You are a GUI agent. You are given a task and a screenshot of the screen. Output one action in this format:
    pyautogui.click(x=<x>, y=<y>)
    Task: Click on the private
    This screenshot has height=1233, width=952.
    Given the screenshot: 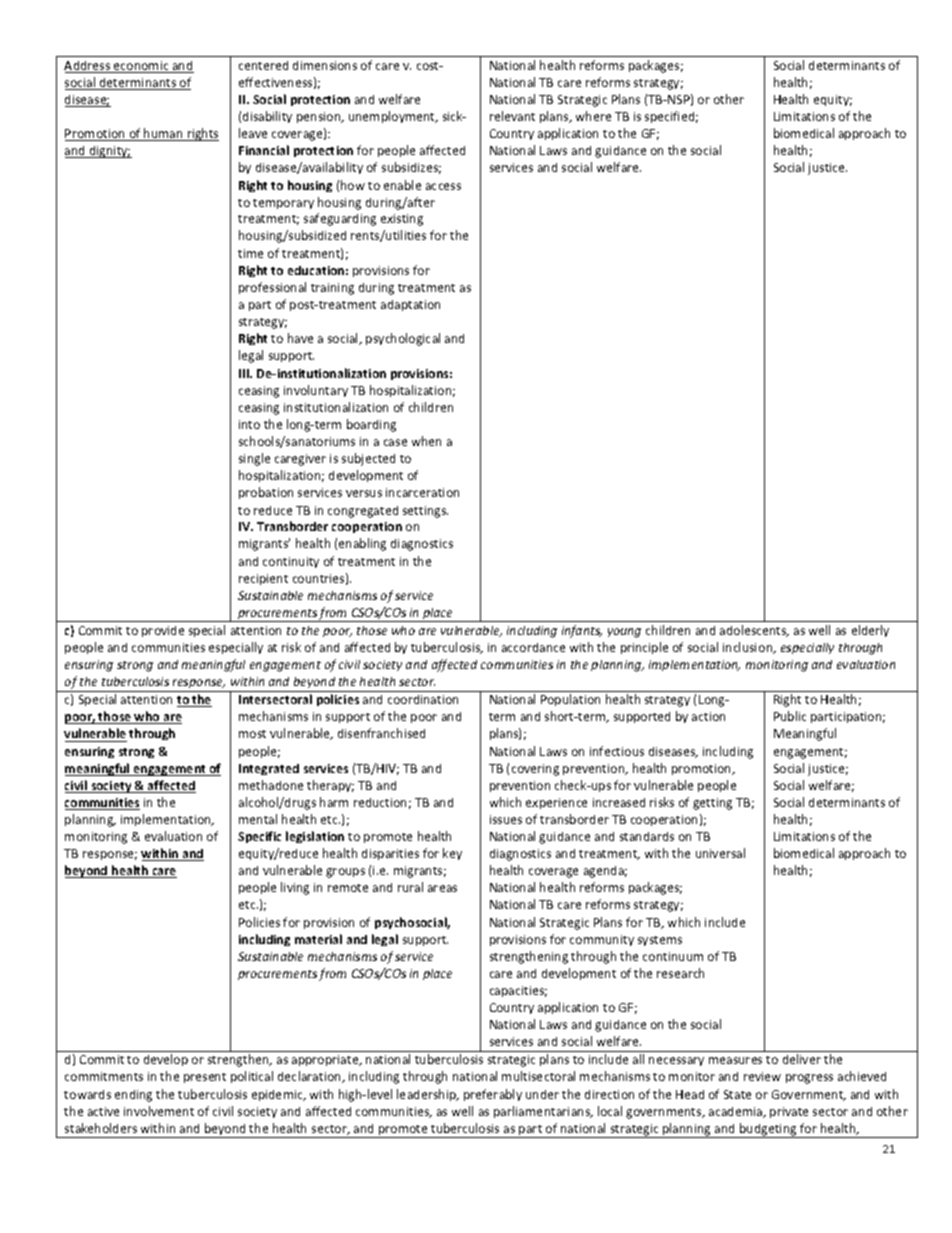 What is the action you would take?
    pyautogui.click(x=789, y=1112)
